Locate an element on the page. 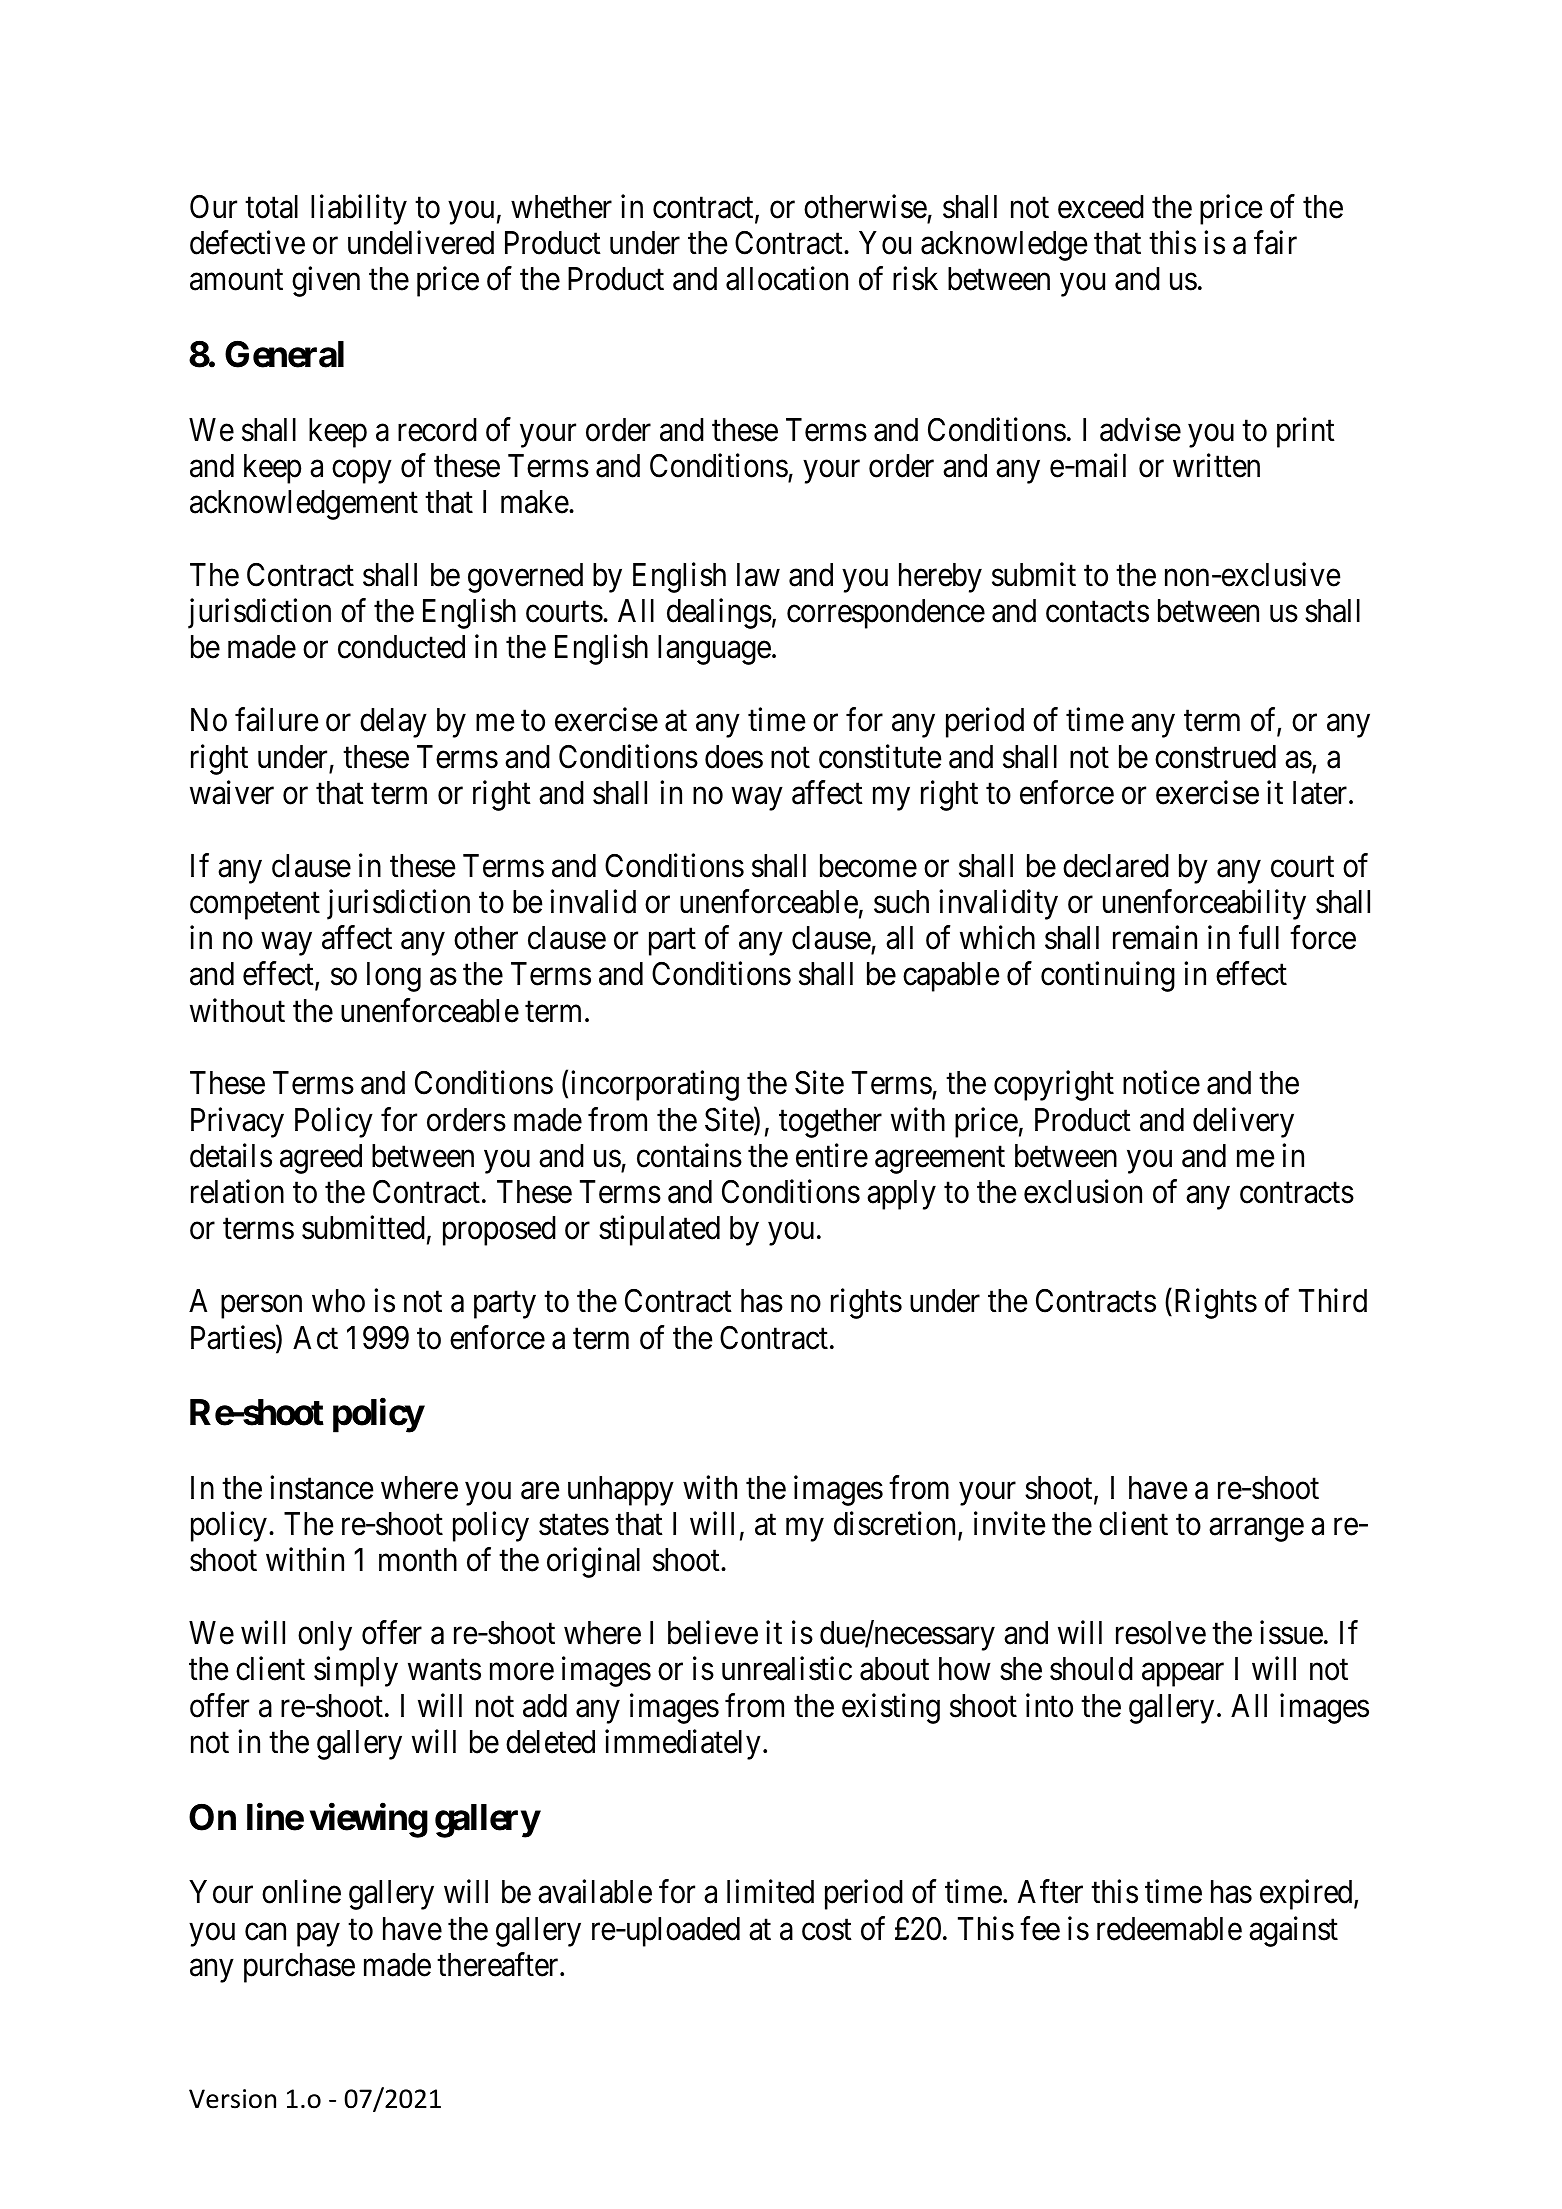 The width and height of the image is (1562, 2209). competent is located at coordinates (255, 906).
